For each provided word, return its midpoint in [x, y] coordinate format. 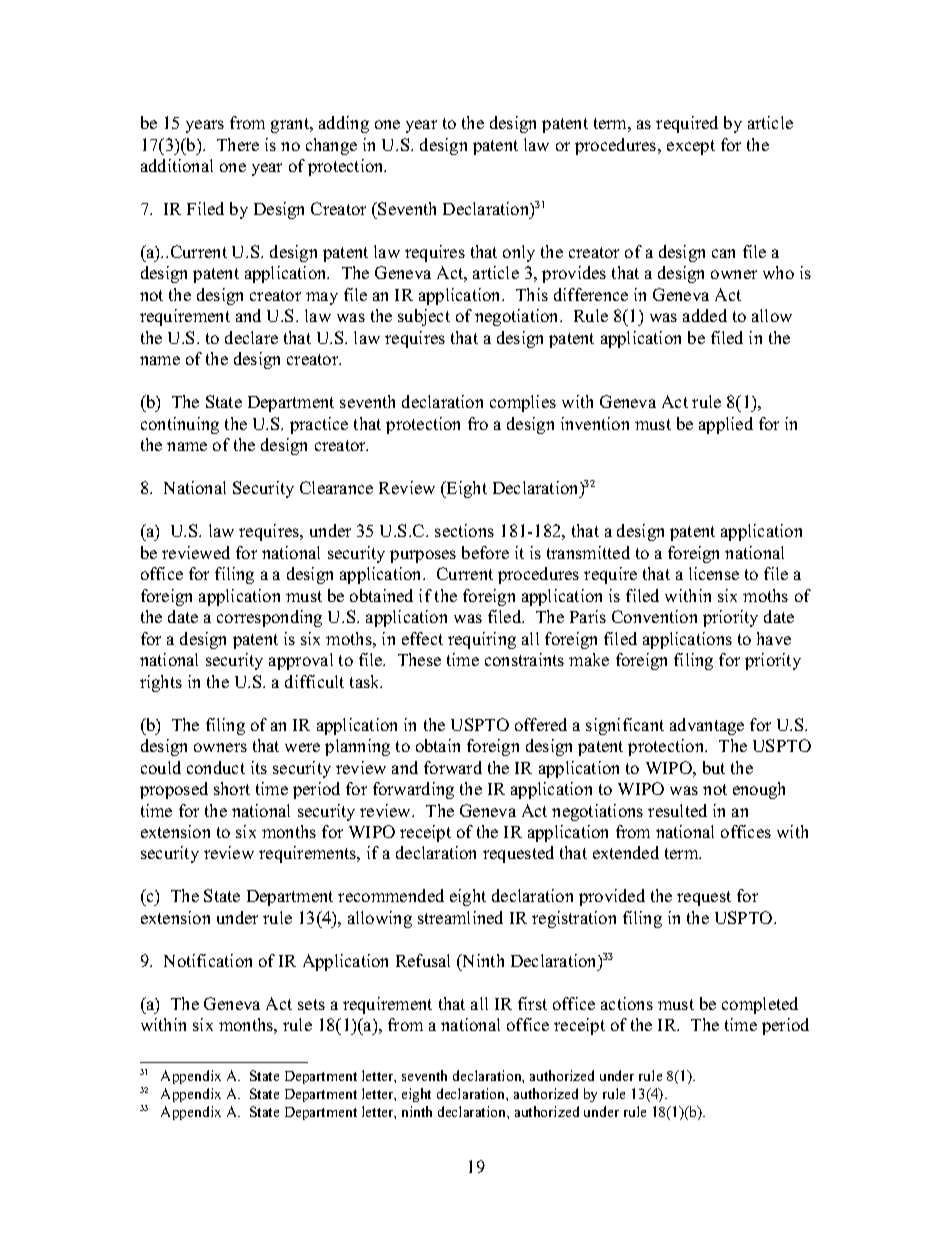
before [485, 552]
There [238, 144]
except [691, 147]
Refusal [423, 960]
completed [760, 1005]
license [714, 573]
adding [344, 124]
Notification [208, 960]
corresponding [269, 618]
